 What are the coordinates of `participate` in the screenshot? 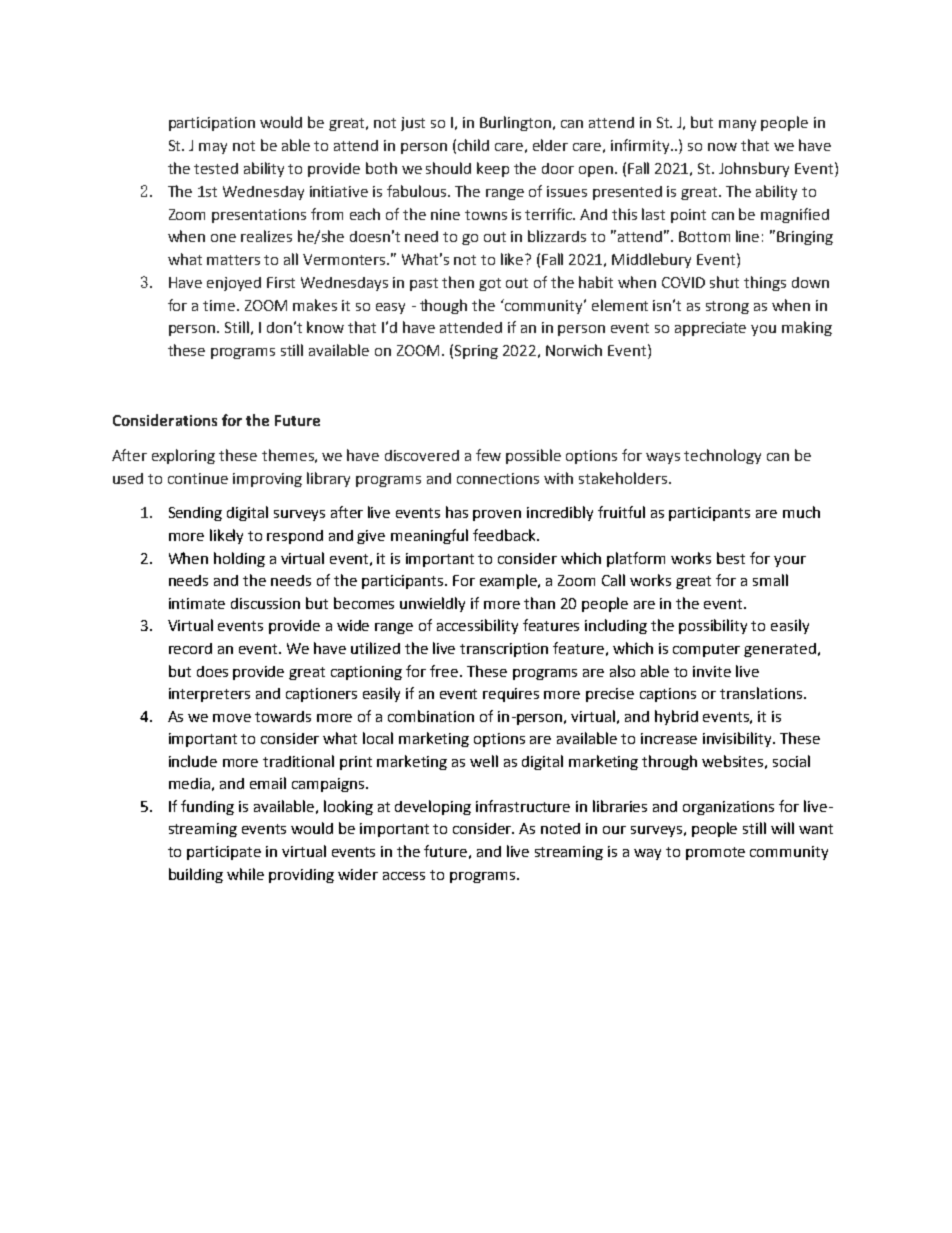 It's located at (224, 853).
